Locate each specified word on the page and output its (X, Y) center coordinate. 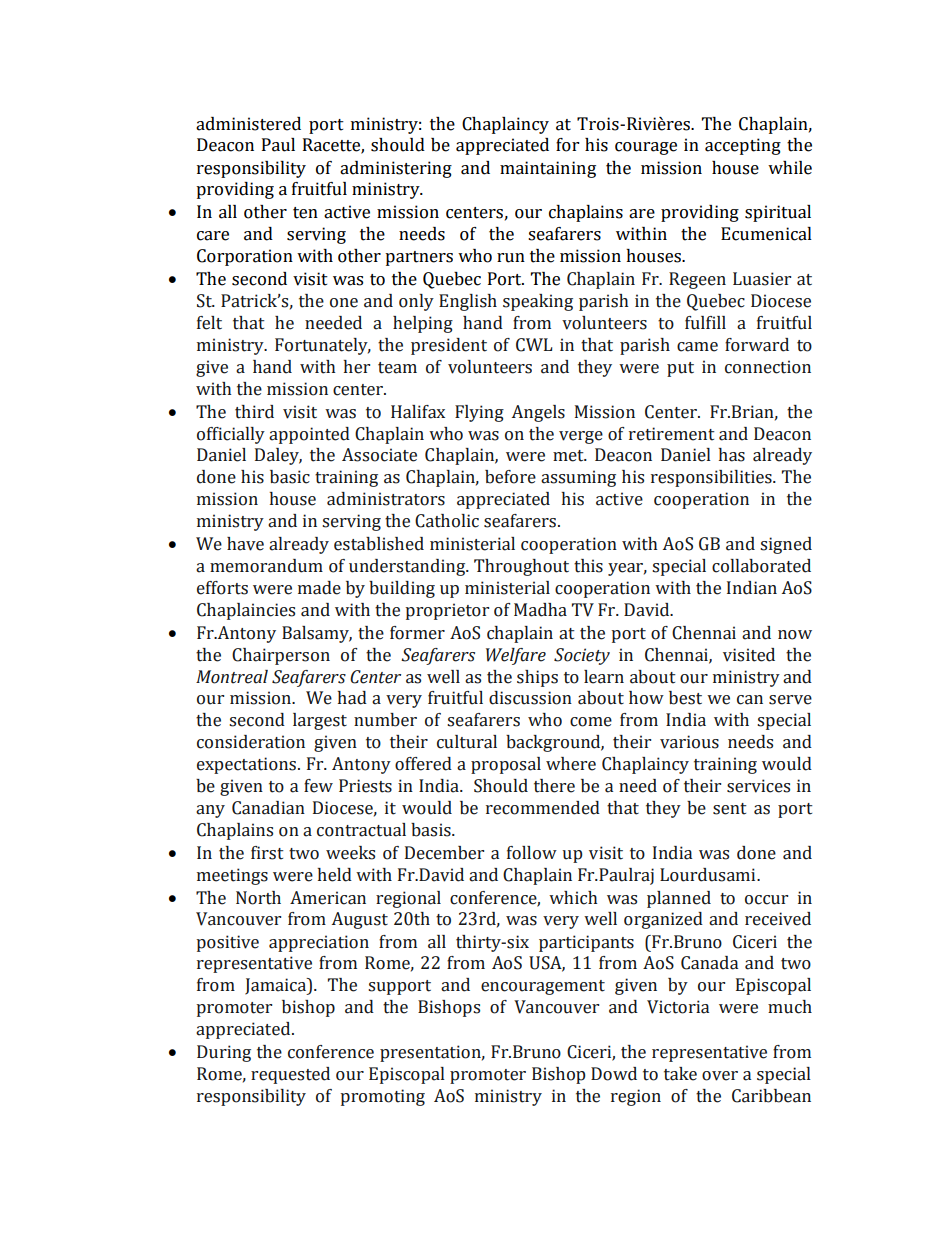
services (758, 786)
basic (290, 477)
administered (248, 124)
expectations (246, 765)
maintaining (548, 169)
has (731, 455)
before (510, 477)
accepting (743, 146)
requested (290, 1075)
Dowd (614, 1074)
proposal (506, 765)
